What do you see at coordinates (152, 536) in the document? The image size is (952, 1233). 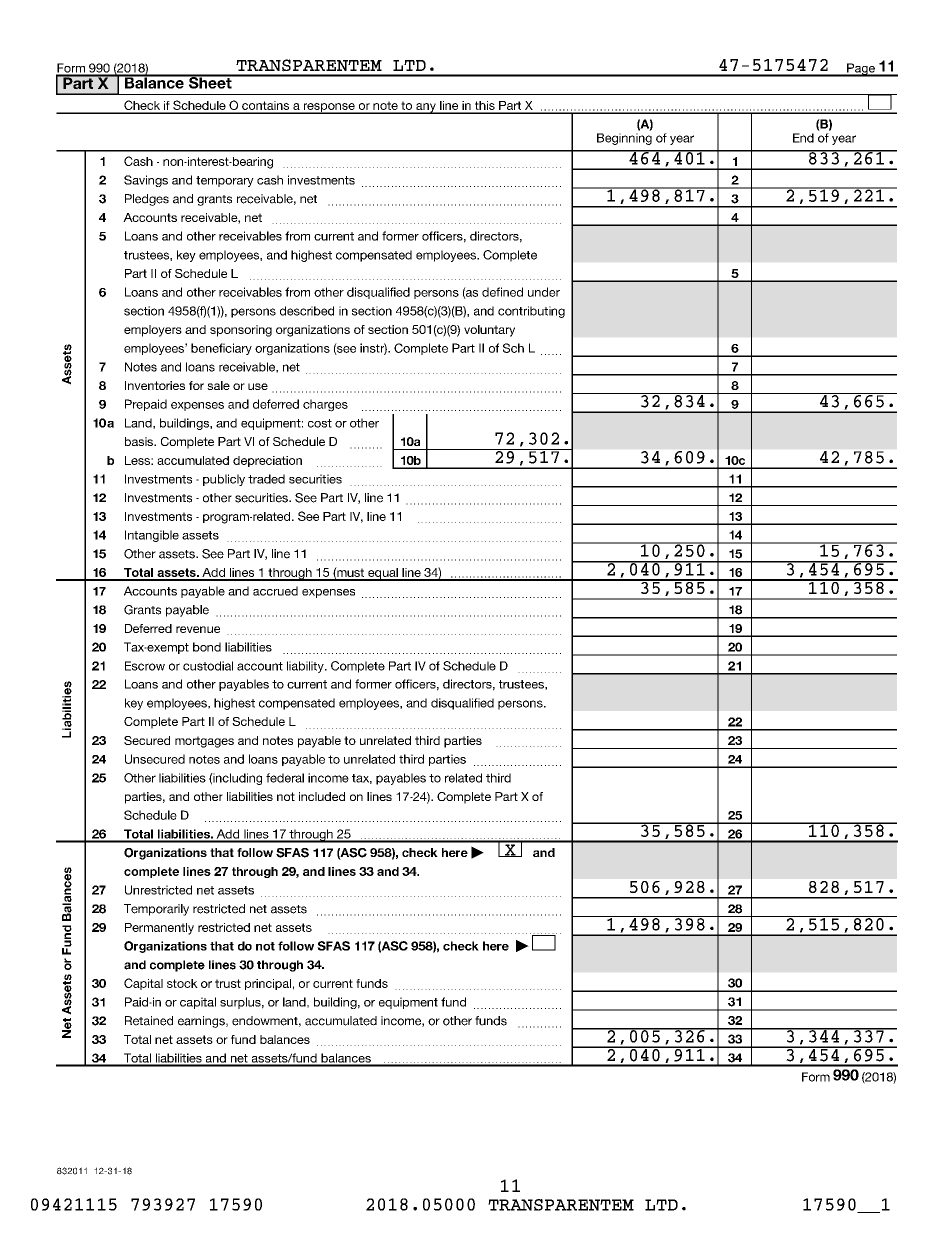 I see `Intangible` at bounding box center [152, 536].
